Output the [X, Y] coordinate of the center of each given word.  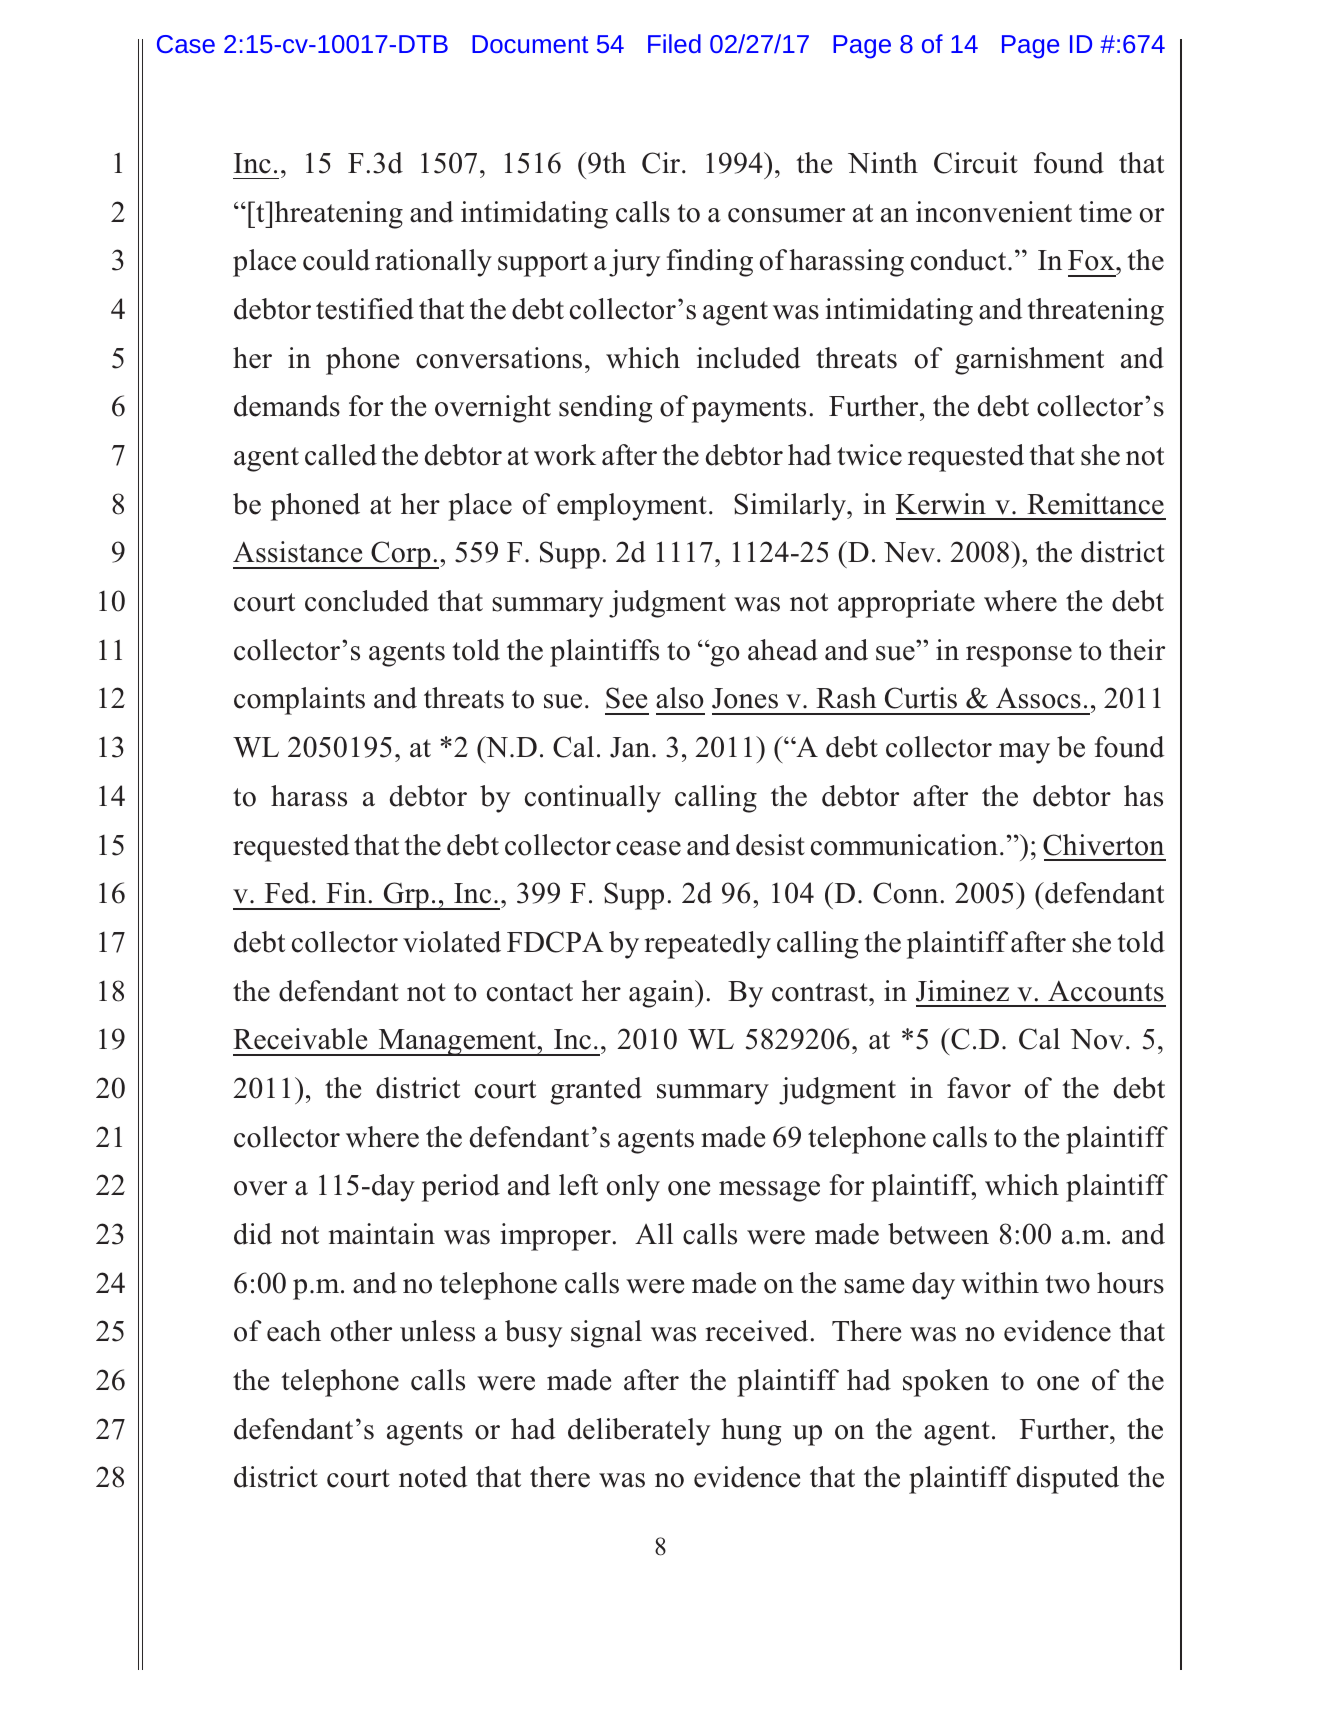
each [294, 1331]
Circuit [976, 163]
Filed [674, 43]
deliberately [639, 1432]
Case [186, 44]
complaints [299, 701]
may [1024, 753]
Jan [630, 747]
